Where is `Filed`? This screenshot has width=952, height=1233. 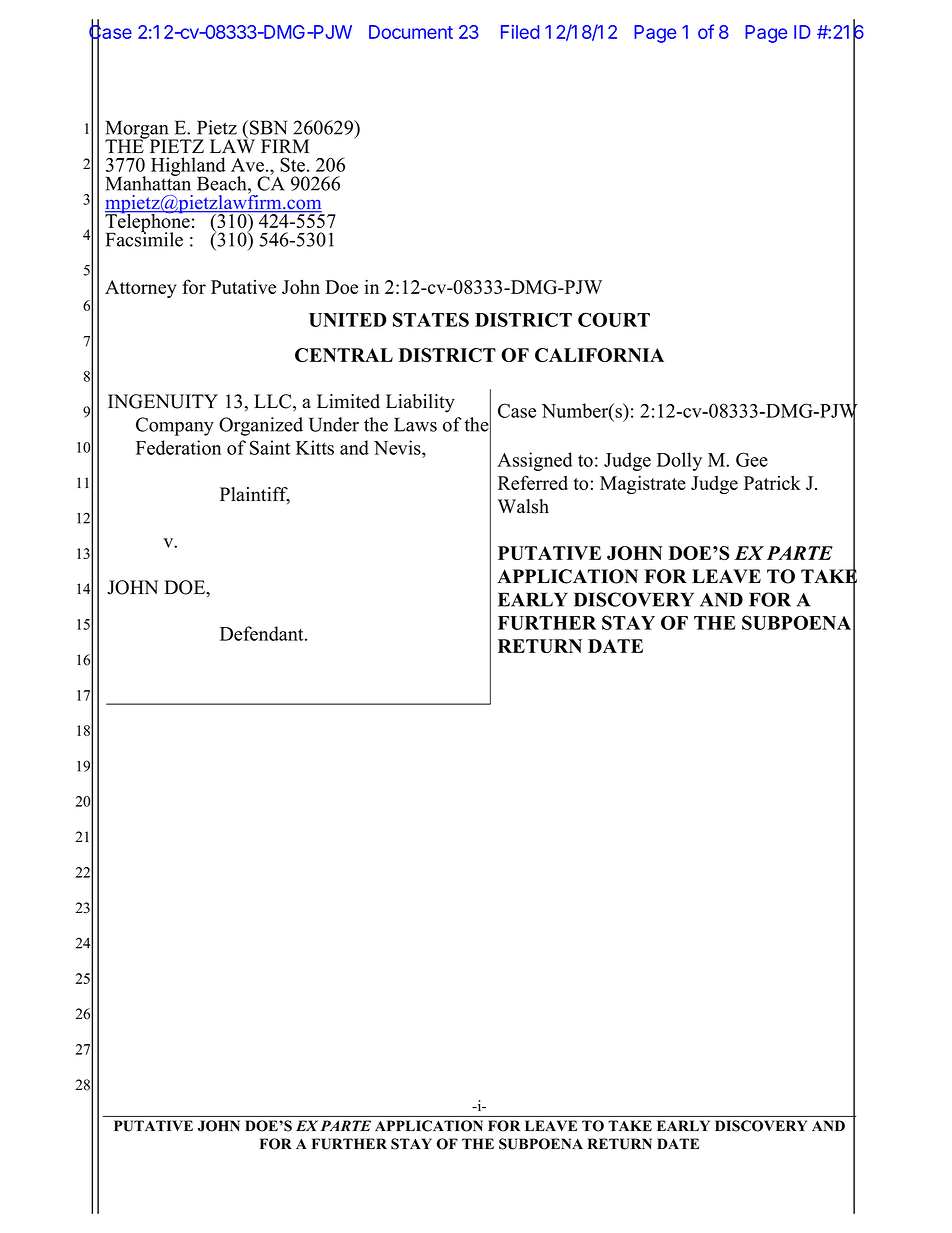
Filed is located at coordinates (520, 32).
